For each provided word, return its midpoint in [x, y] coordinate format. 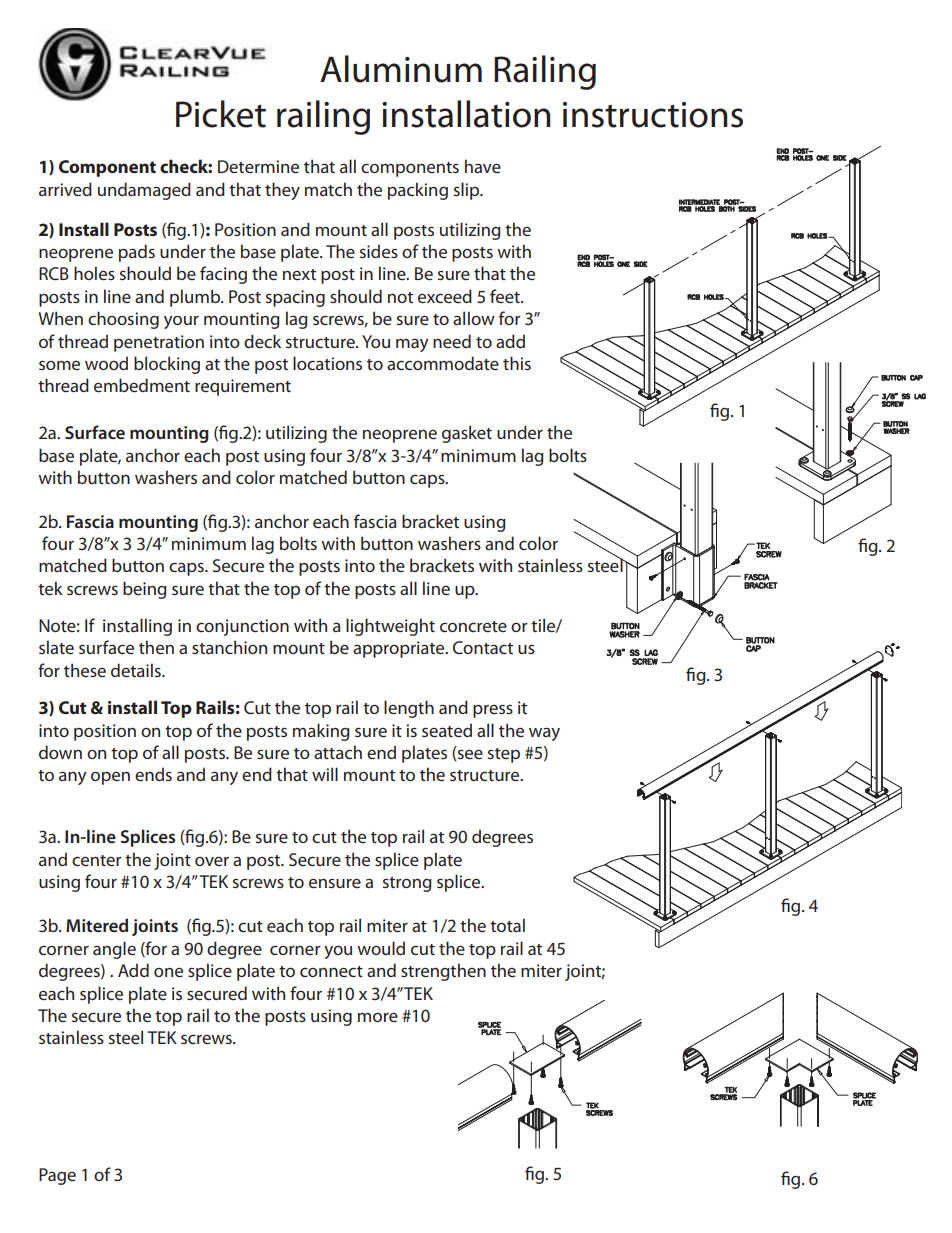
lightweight [390, 627]
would [381, 948]
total [507, 925]
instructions [653, 115]
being [145, 590]
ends [153, 774]
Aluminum [401, 69]
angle [114, 950]
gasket [467, 434]
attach [338, 752]
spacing [295, 298]
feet [506, 296]
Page [57, 1176]
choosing [123, 320]
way [544, 734]
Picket [221, 114]
